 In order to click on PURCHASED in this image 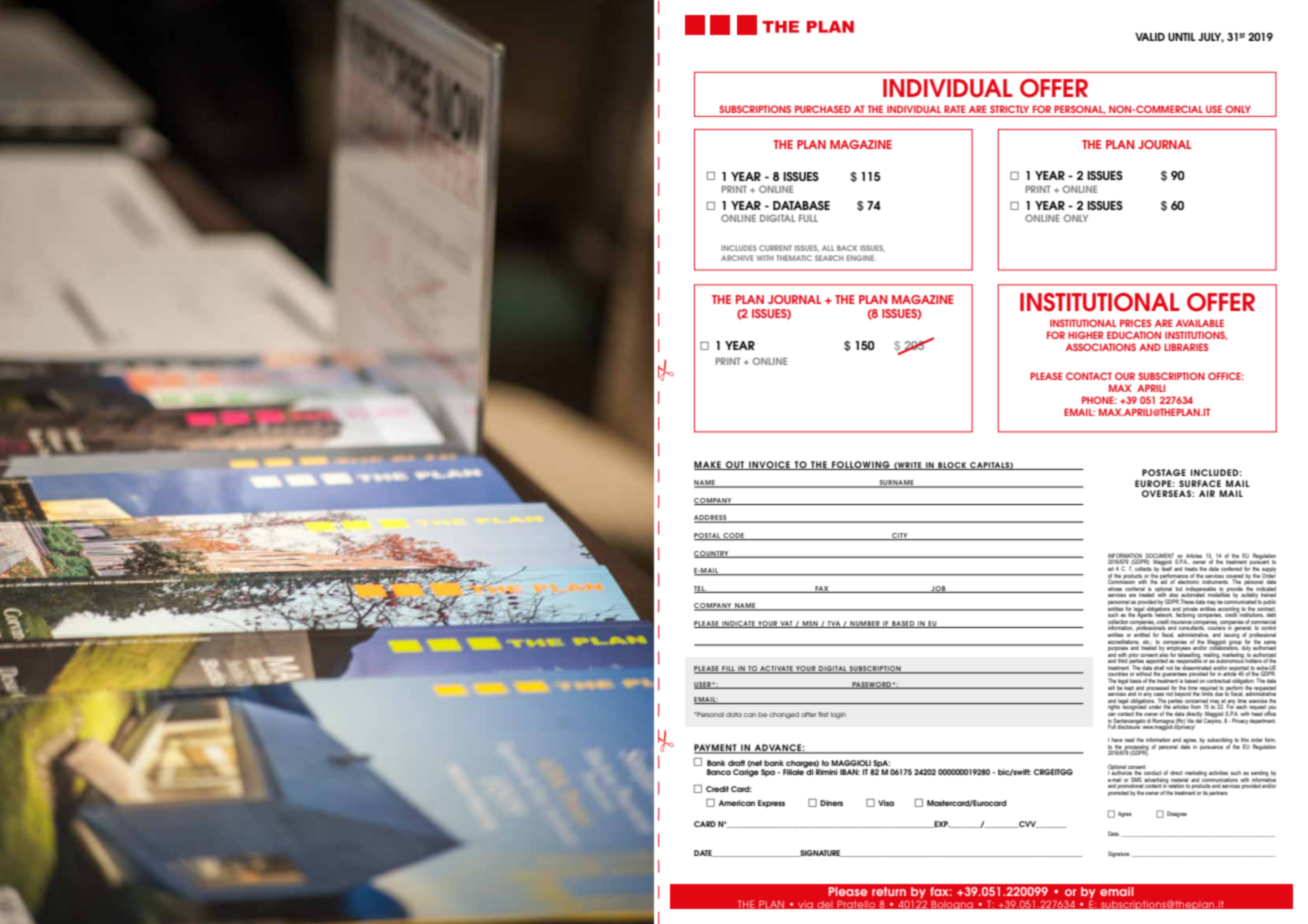, I will do `click(823, 109)`.
